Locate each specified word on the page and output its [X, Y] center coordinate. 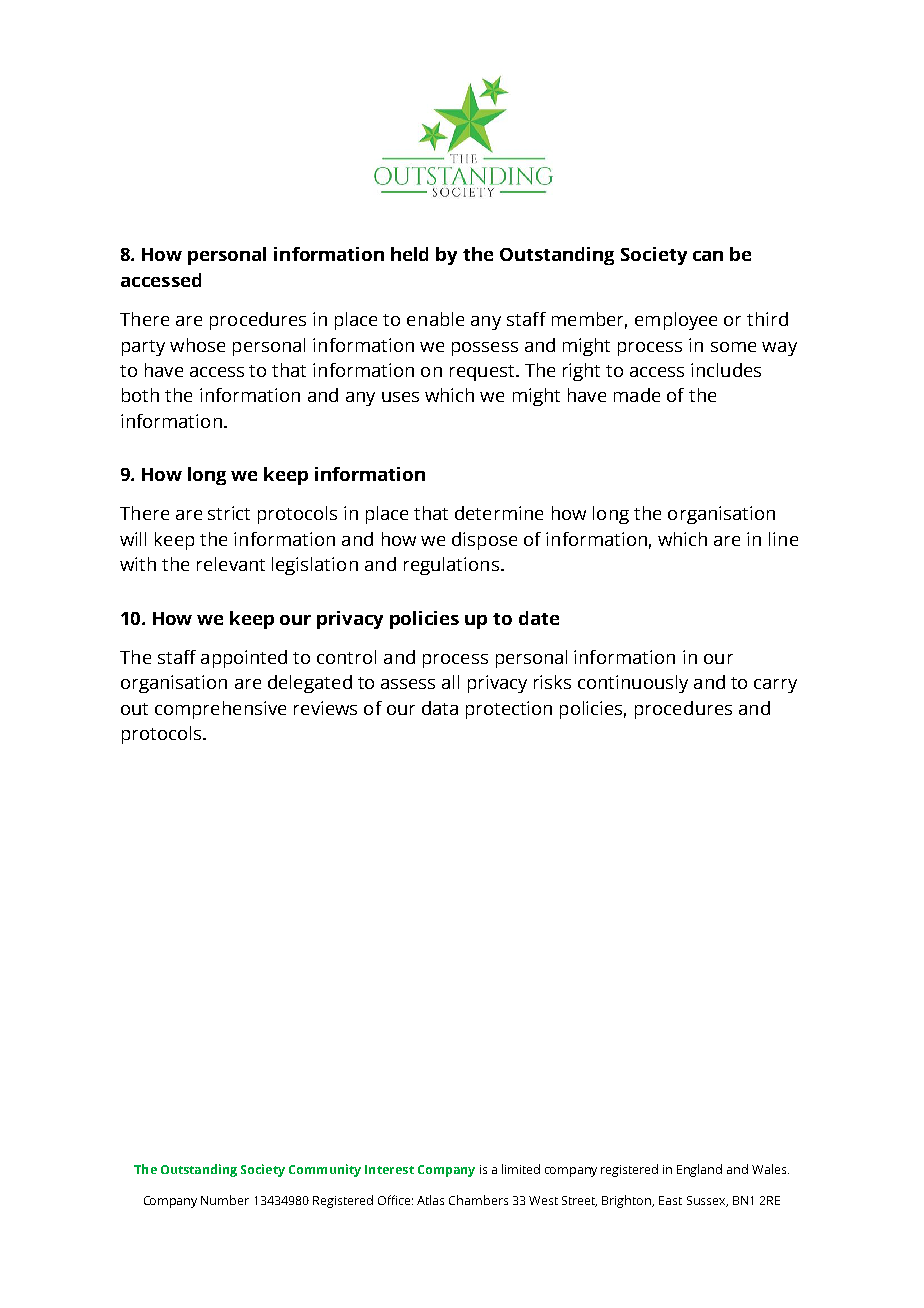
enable [435, 319]
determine [499, 513]
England [699, 1170]
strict [229, 513]
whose [197, 345]
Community [325, 1170]
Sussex [707, 1201]
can [708, 256]
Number [225, 1200]
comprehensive [220, 710]
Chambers [478, 1200]
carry [775, 686]
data [440, 708]
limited [521, 1169]
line [783, 539]
